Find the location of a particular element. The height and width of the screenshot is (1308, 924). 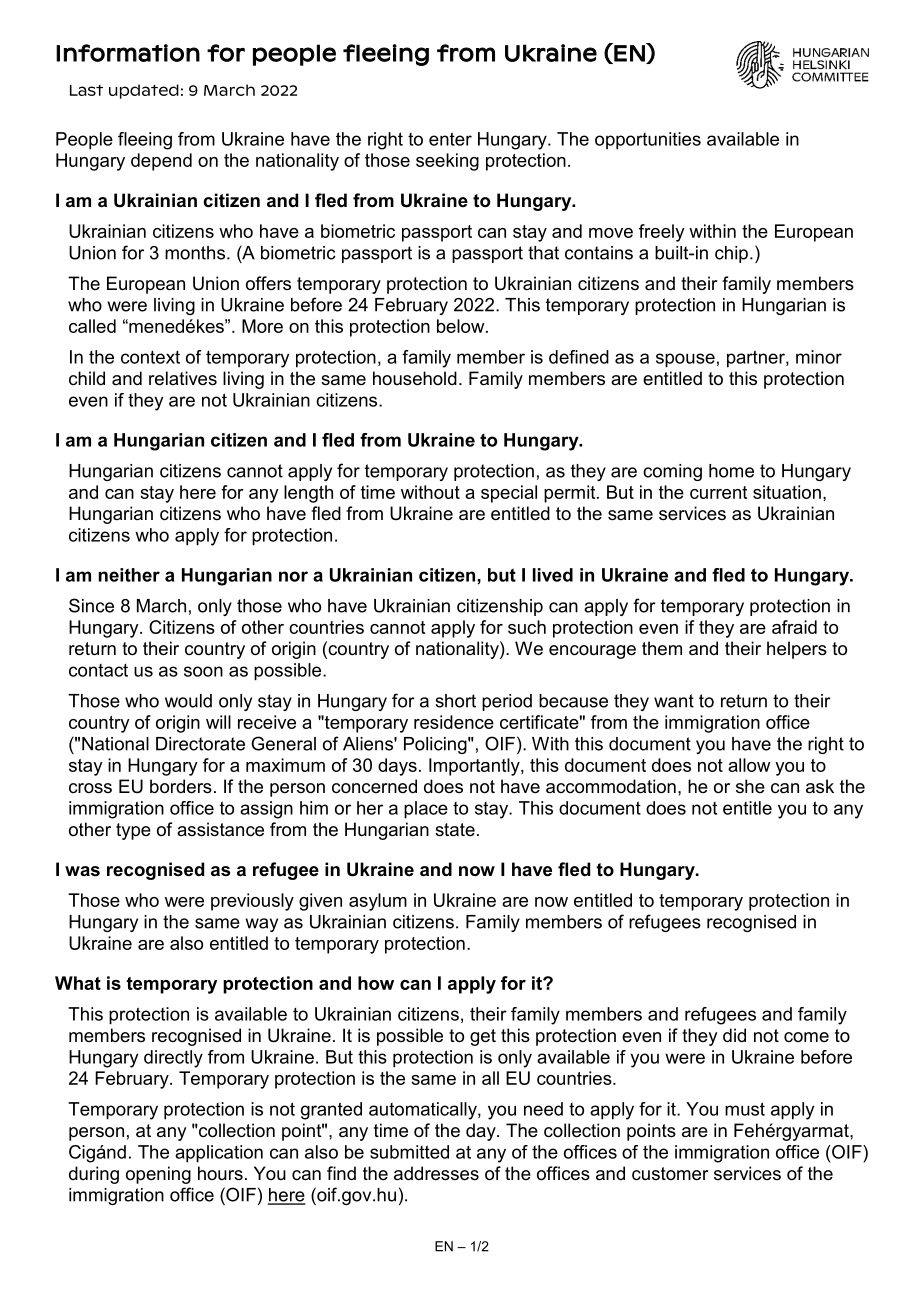

opportunities is located at coordinates (648, 141).
